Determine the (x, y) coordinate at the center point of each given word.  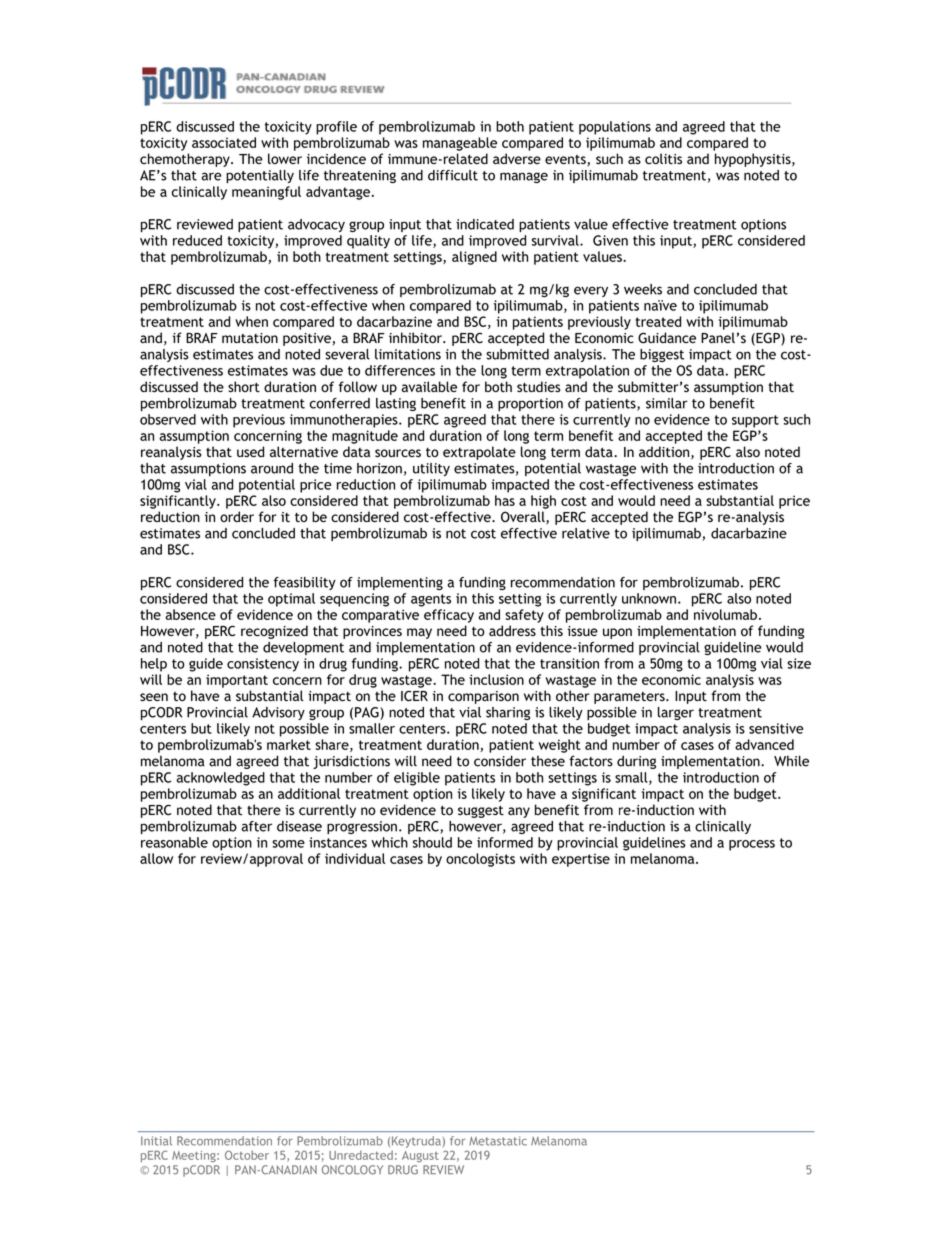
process (752, 845)
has (505, 500)
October (247, 1155)
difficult (453, 175)
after (256, 826)
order (237, 516)
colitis (663, 158)
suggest (481, 812)
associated (224, 142)
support (755, 421)
